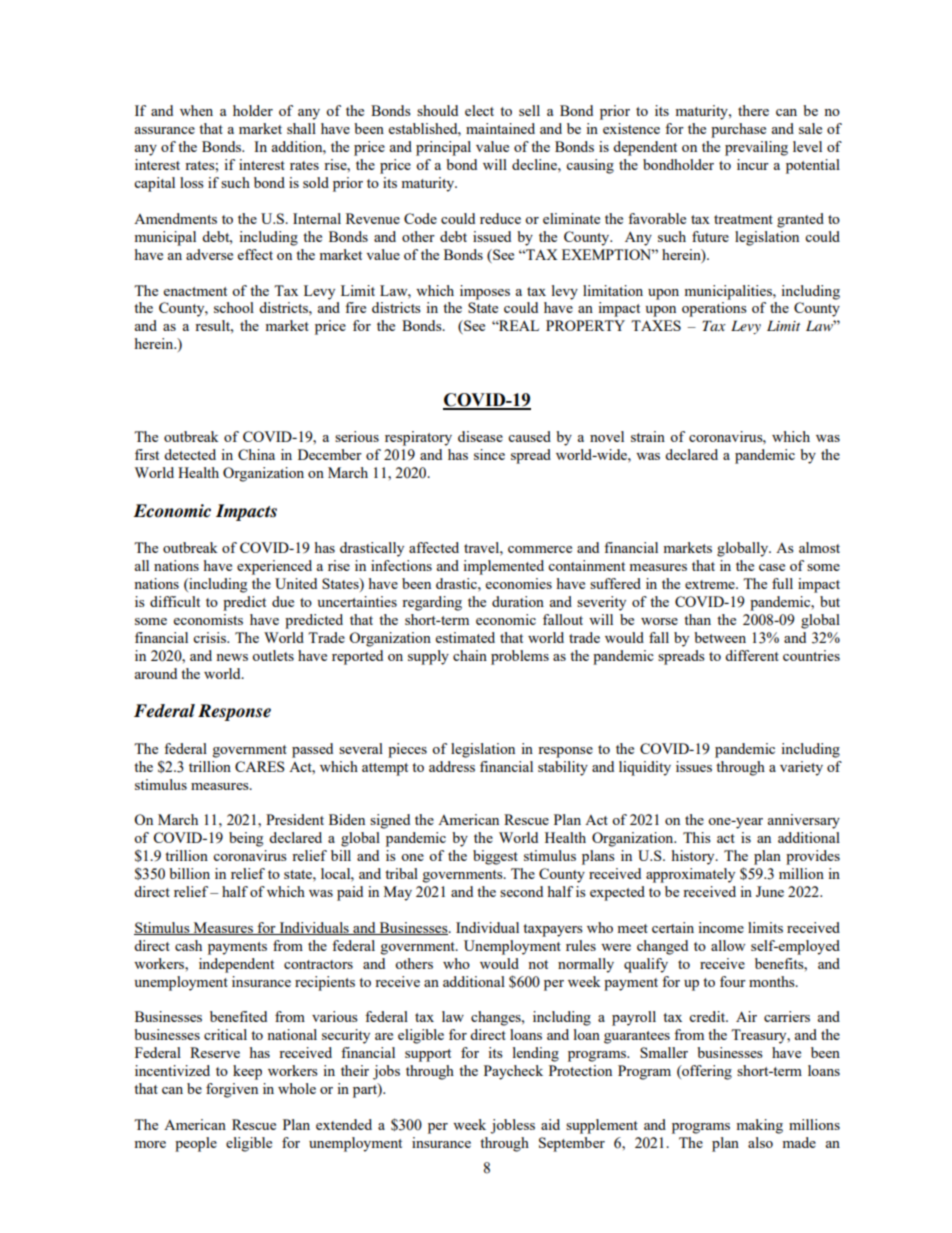  I want to click on biggest, so click(495, 857).
